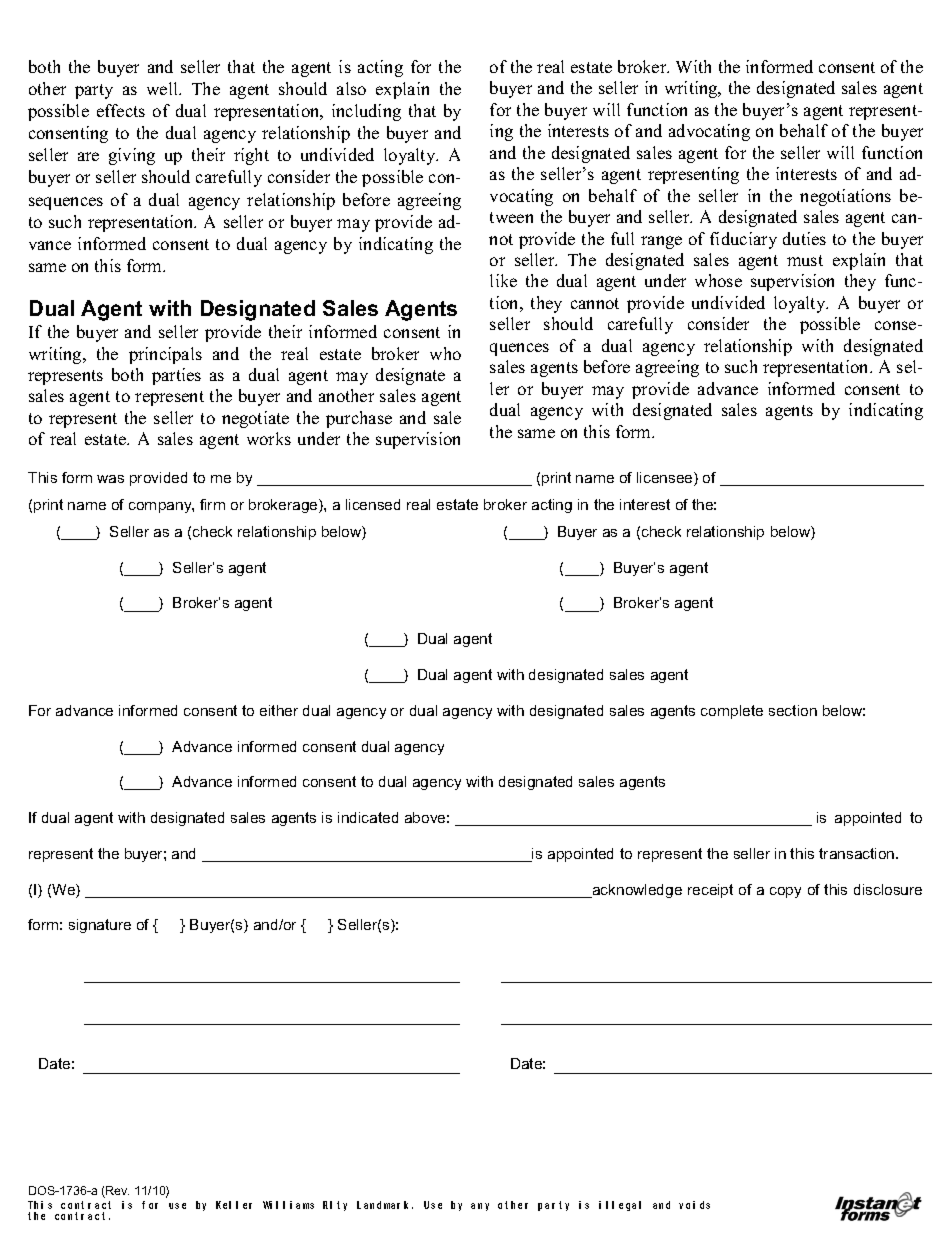 The height and width of the screenshot is (1233, 952). I want to click on duties, so click(804, 238).
